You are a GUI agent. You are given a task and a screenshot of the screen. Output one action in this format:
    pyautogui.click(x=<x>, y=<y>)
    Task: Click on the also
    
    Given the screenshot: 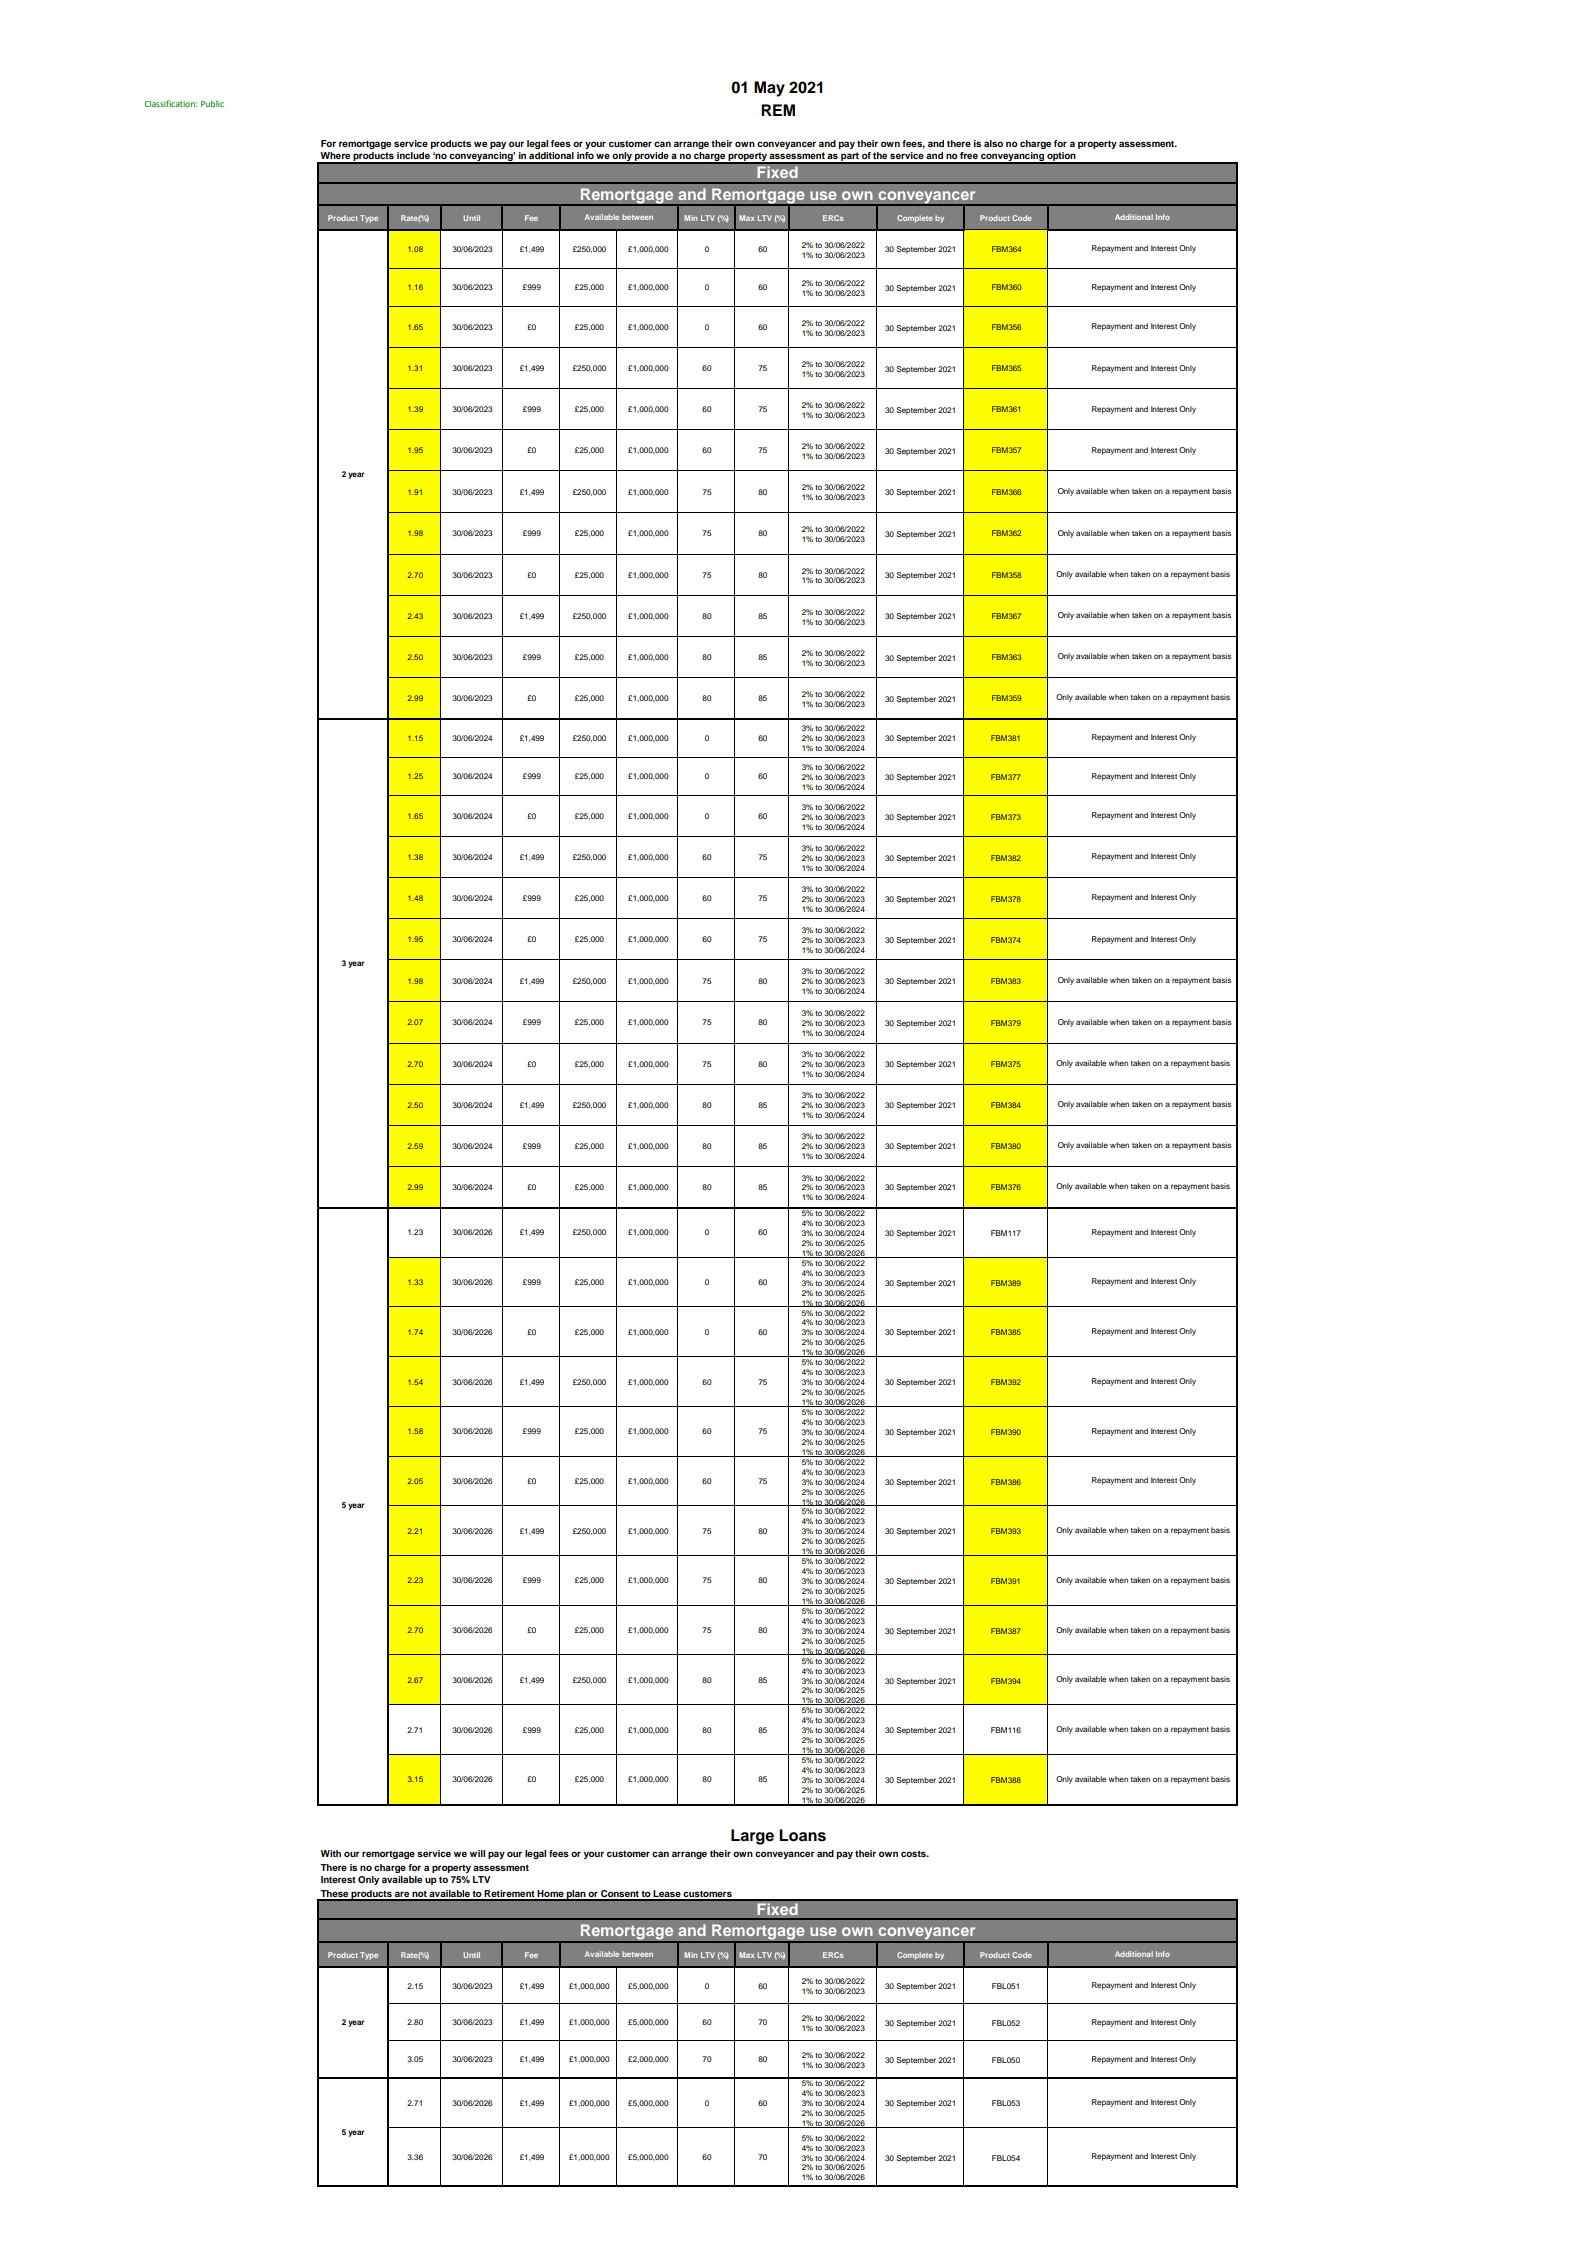 What is the action you would take?
    pyautogui.click(x=993, y=143)
